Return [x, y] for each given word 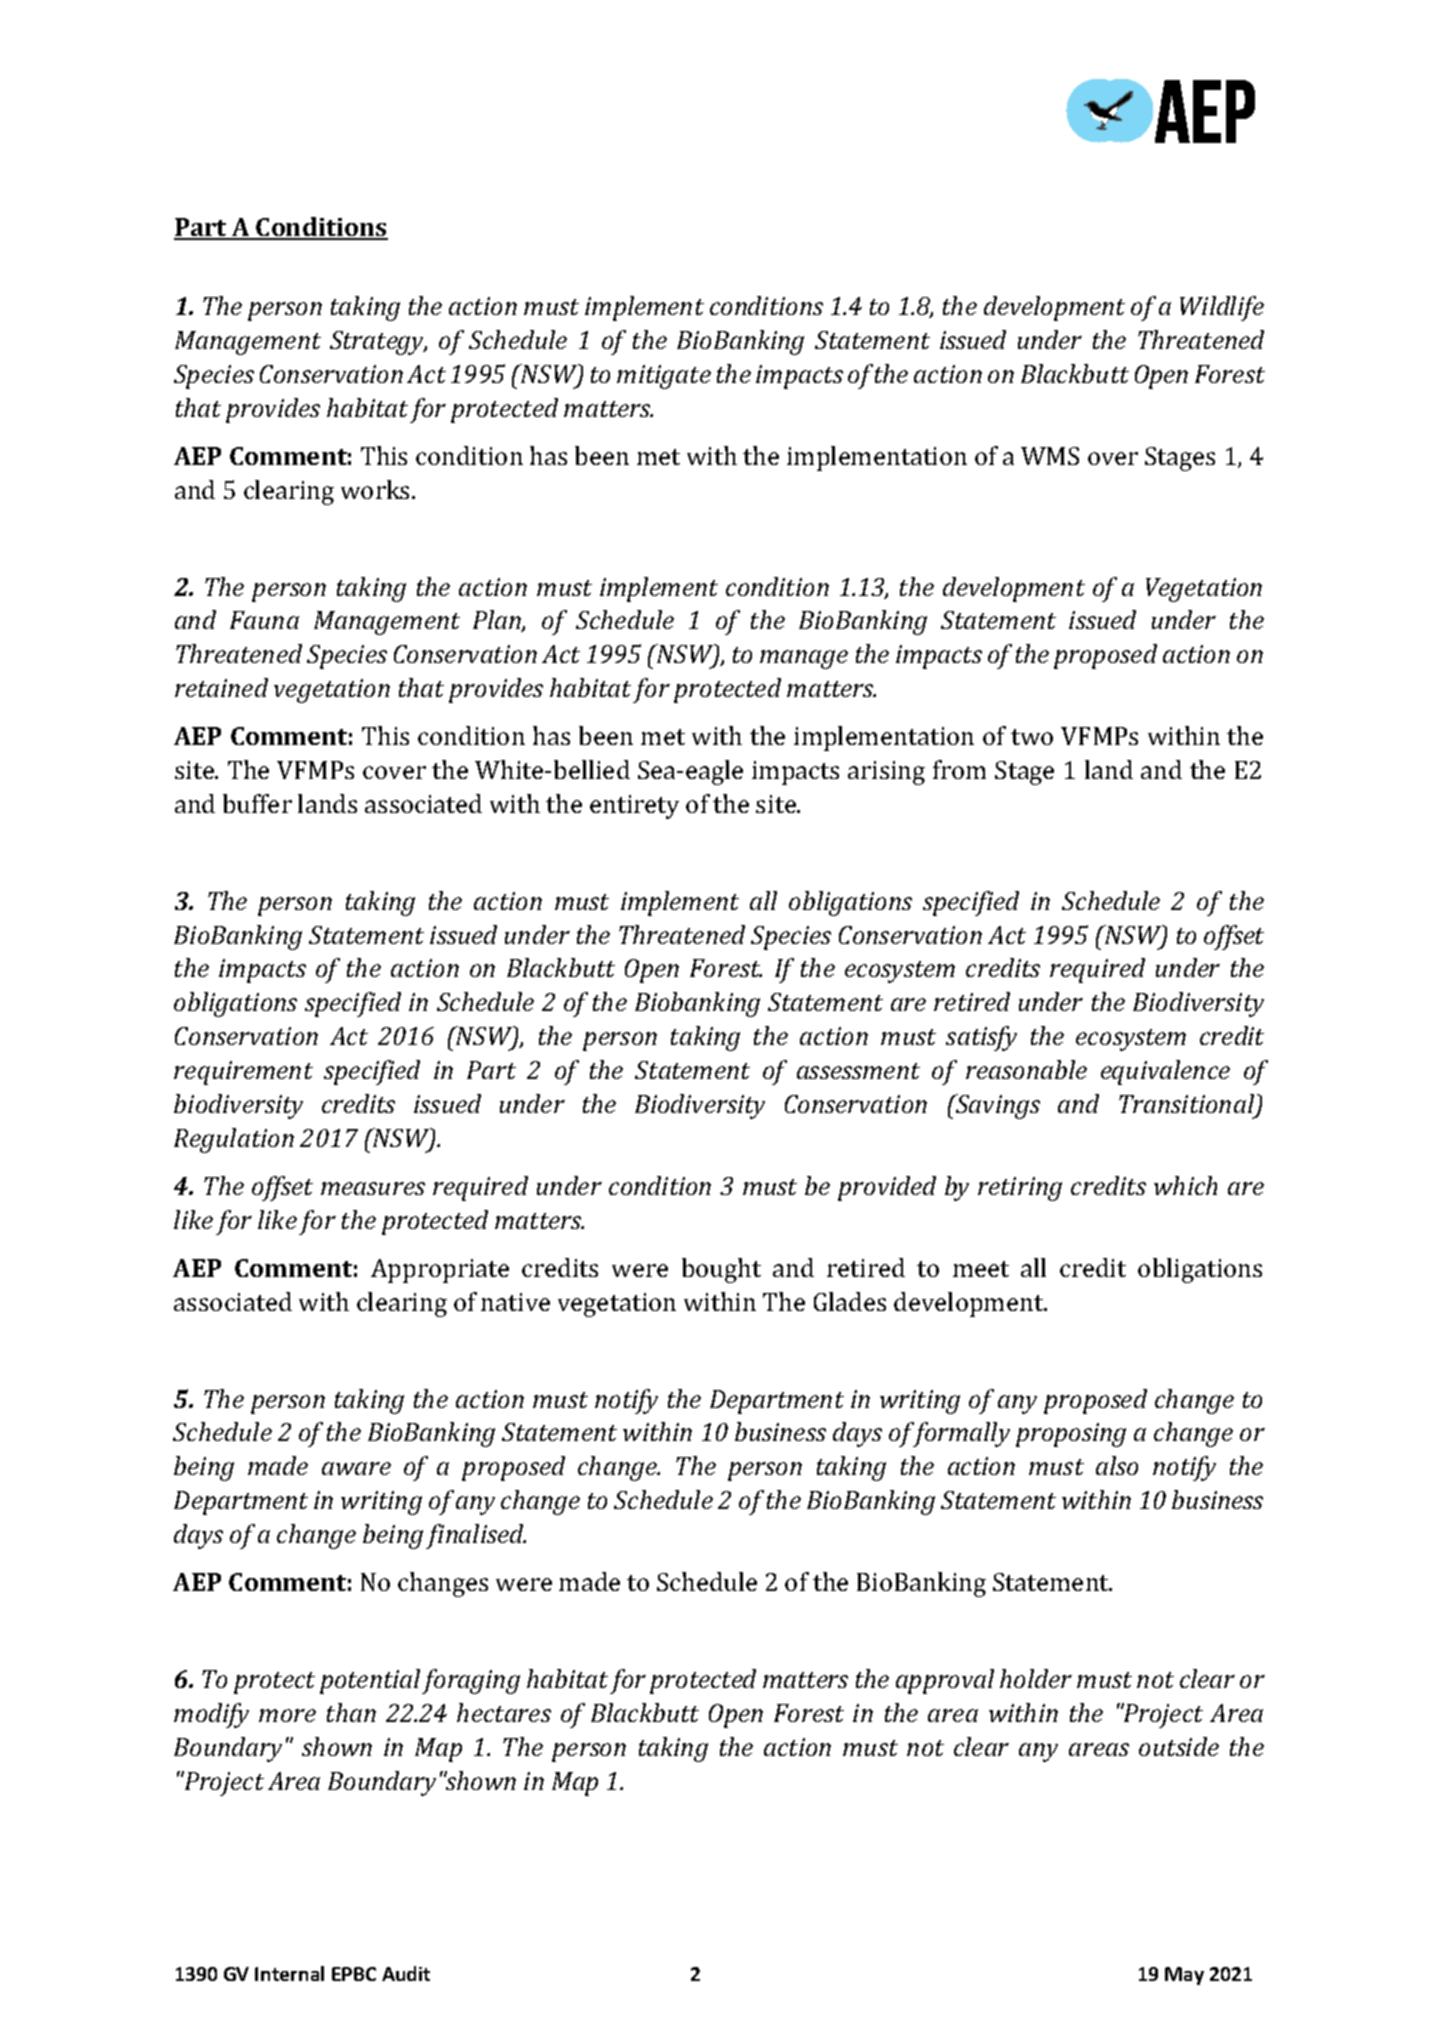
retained [221, 687]
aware [356, 1468]
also [1117, 1465]
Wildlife [1222, 308]
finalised [476, 1536]
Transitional [1188, 1105]
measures [373, 1188]
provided [887, 1188]
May [1184, 1976]
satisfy [981, 1038]
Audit [406, 1973]
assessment [858, 1071]
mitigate [664, 377]
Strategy [378, 343]
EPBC [354, 1974]
